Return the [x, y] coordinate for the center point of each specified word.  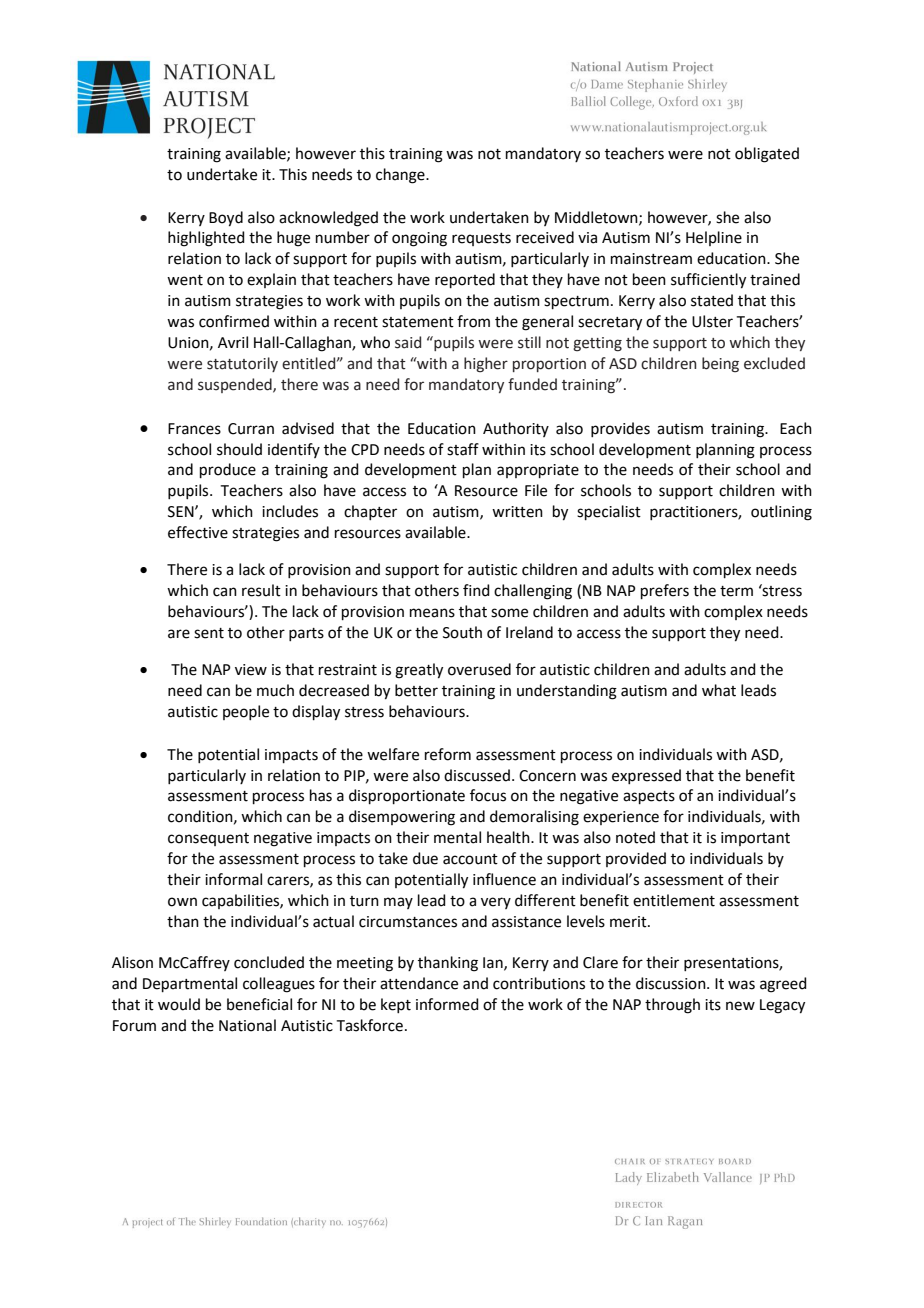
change [401, 176]
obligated [767, 155]
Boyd [226, 219]
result [261, 590]
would [179, 1004]
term [736, 591]
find [476, 590]
